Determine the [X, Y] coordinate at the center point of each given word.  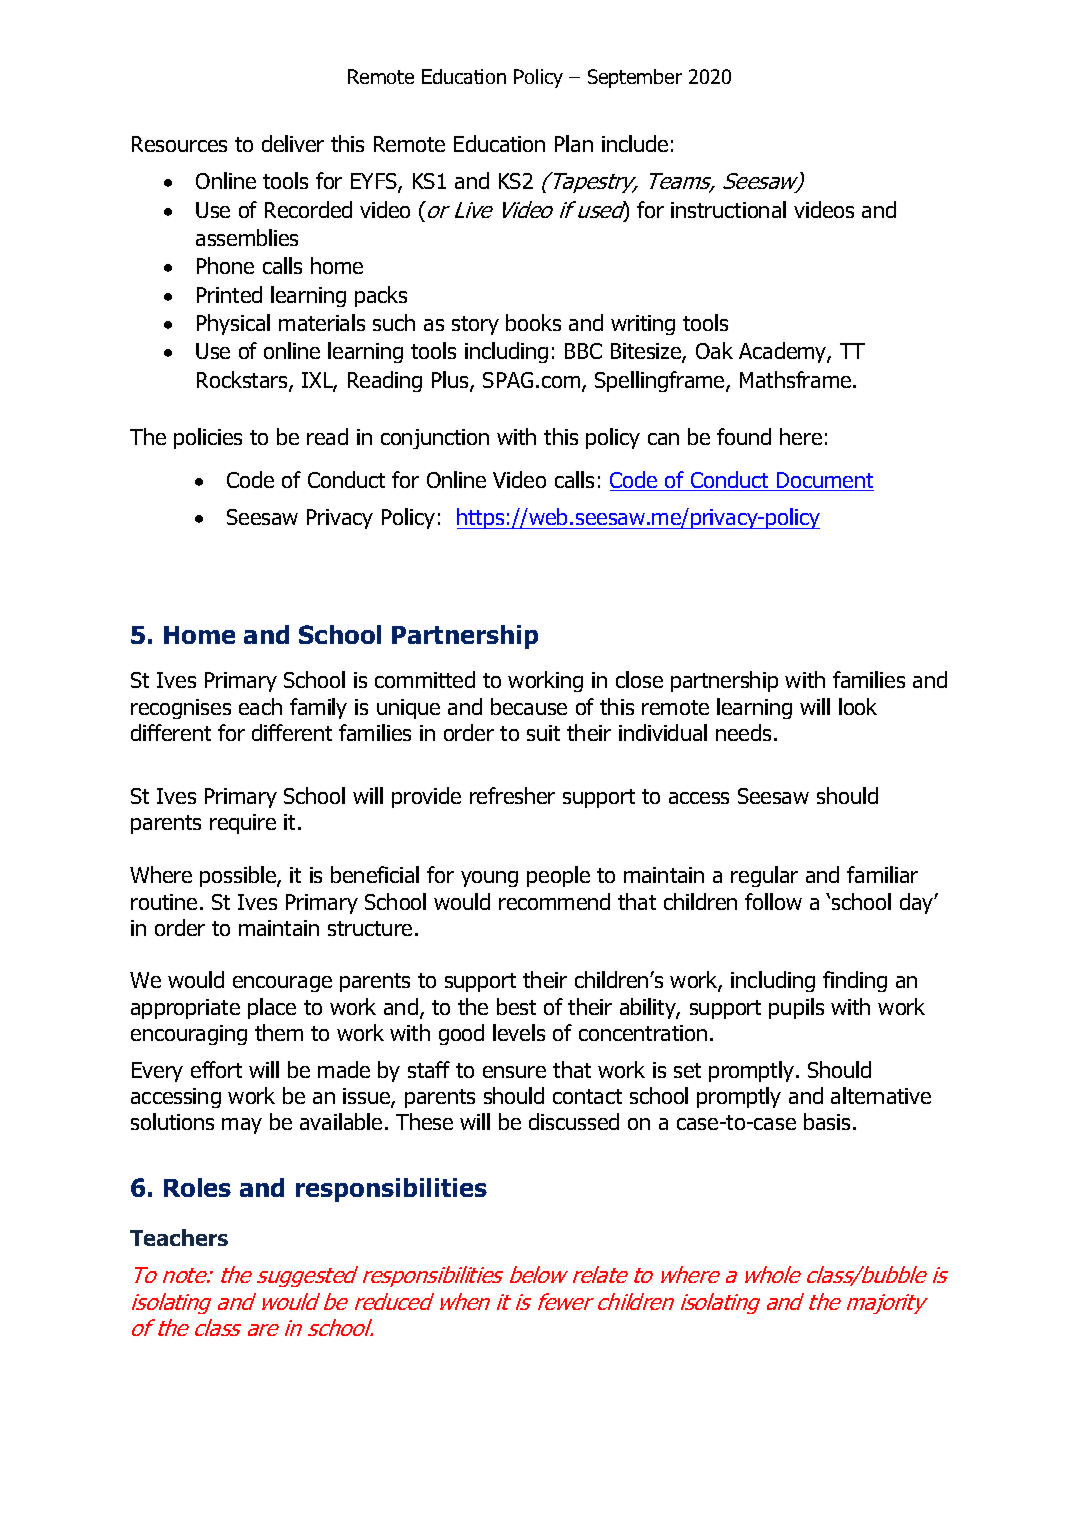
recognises [181, 709]
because [529, 706]
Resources [179, 144]
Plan [574, 143]
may [242, 1126]
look [858, 706]
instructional [728, 209]
